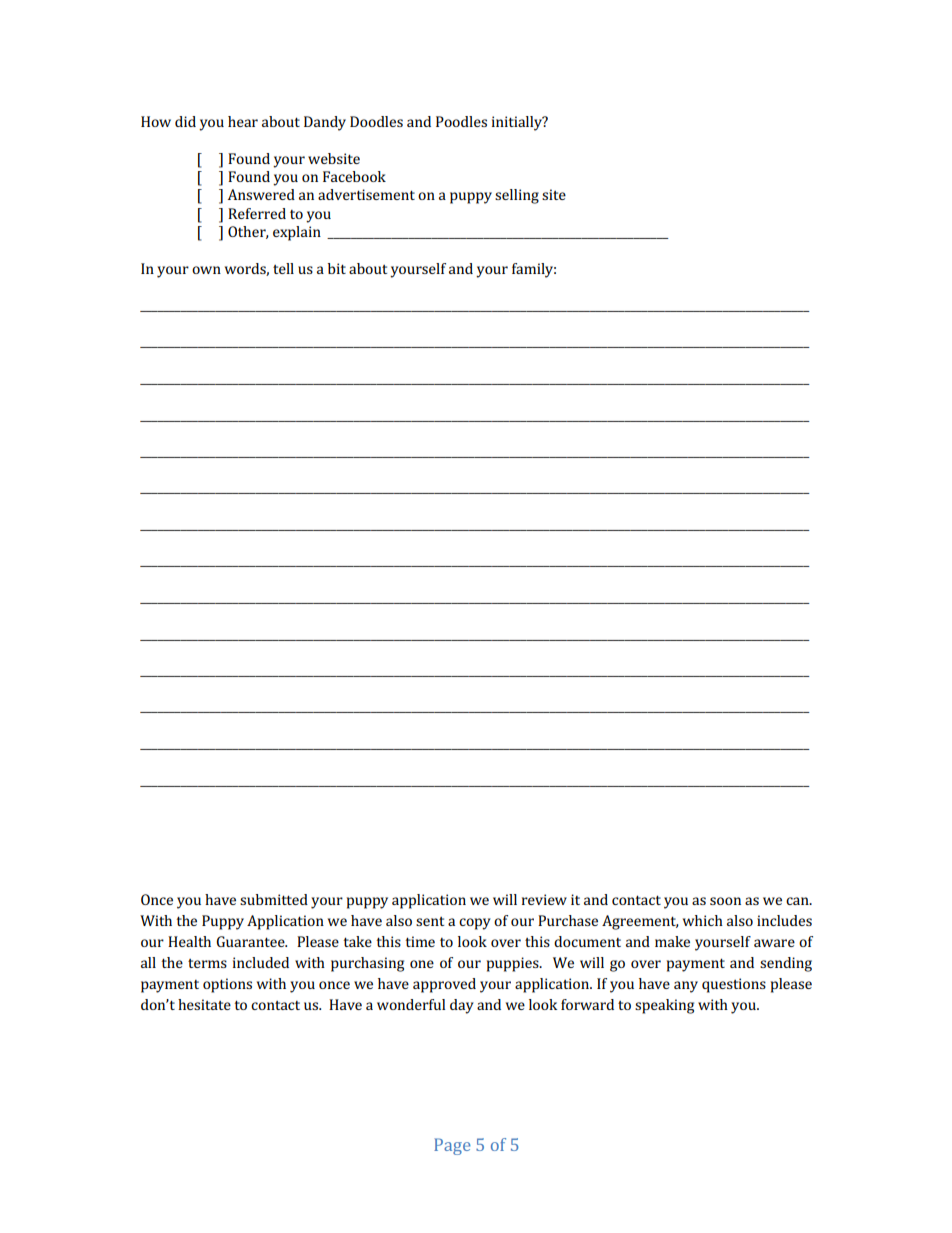 This page has width=952, height=1233. I want to click on Poodles, so click(461, 121).
